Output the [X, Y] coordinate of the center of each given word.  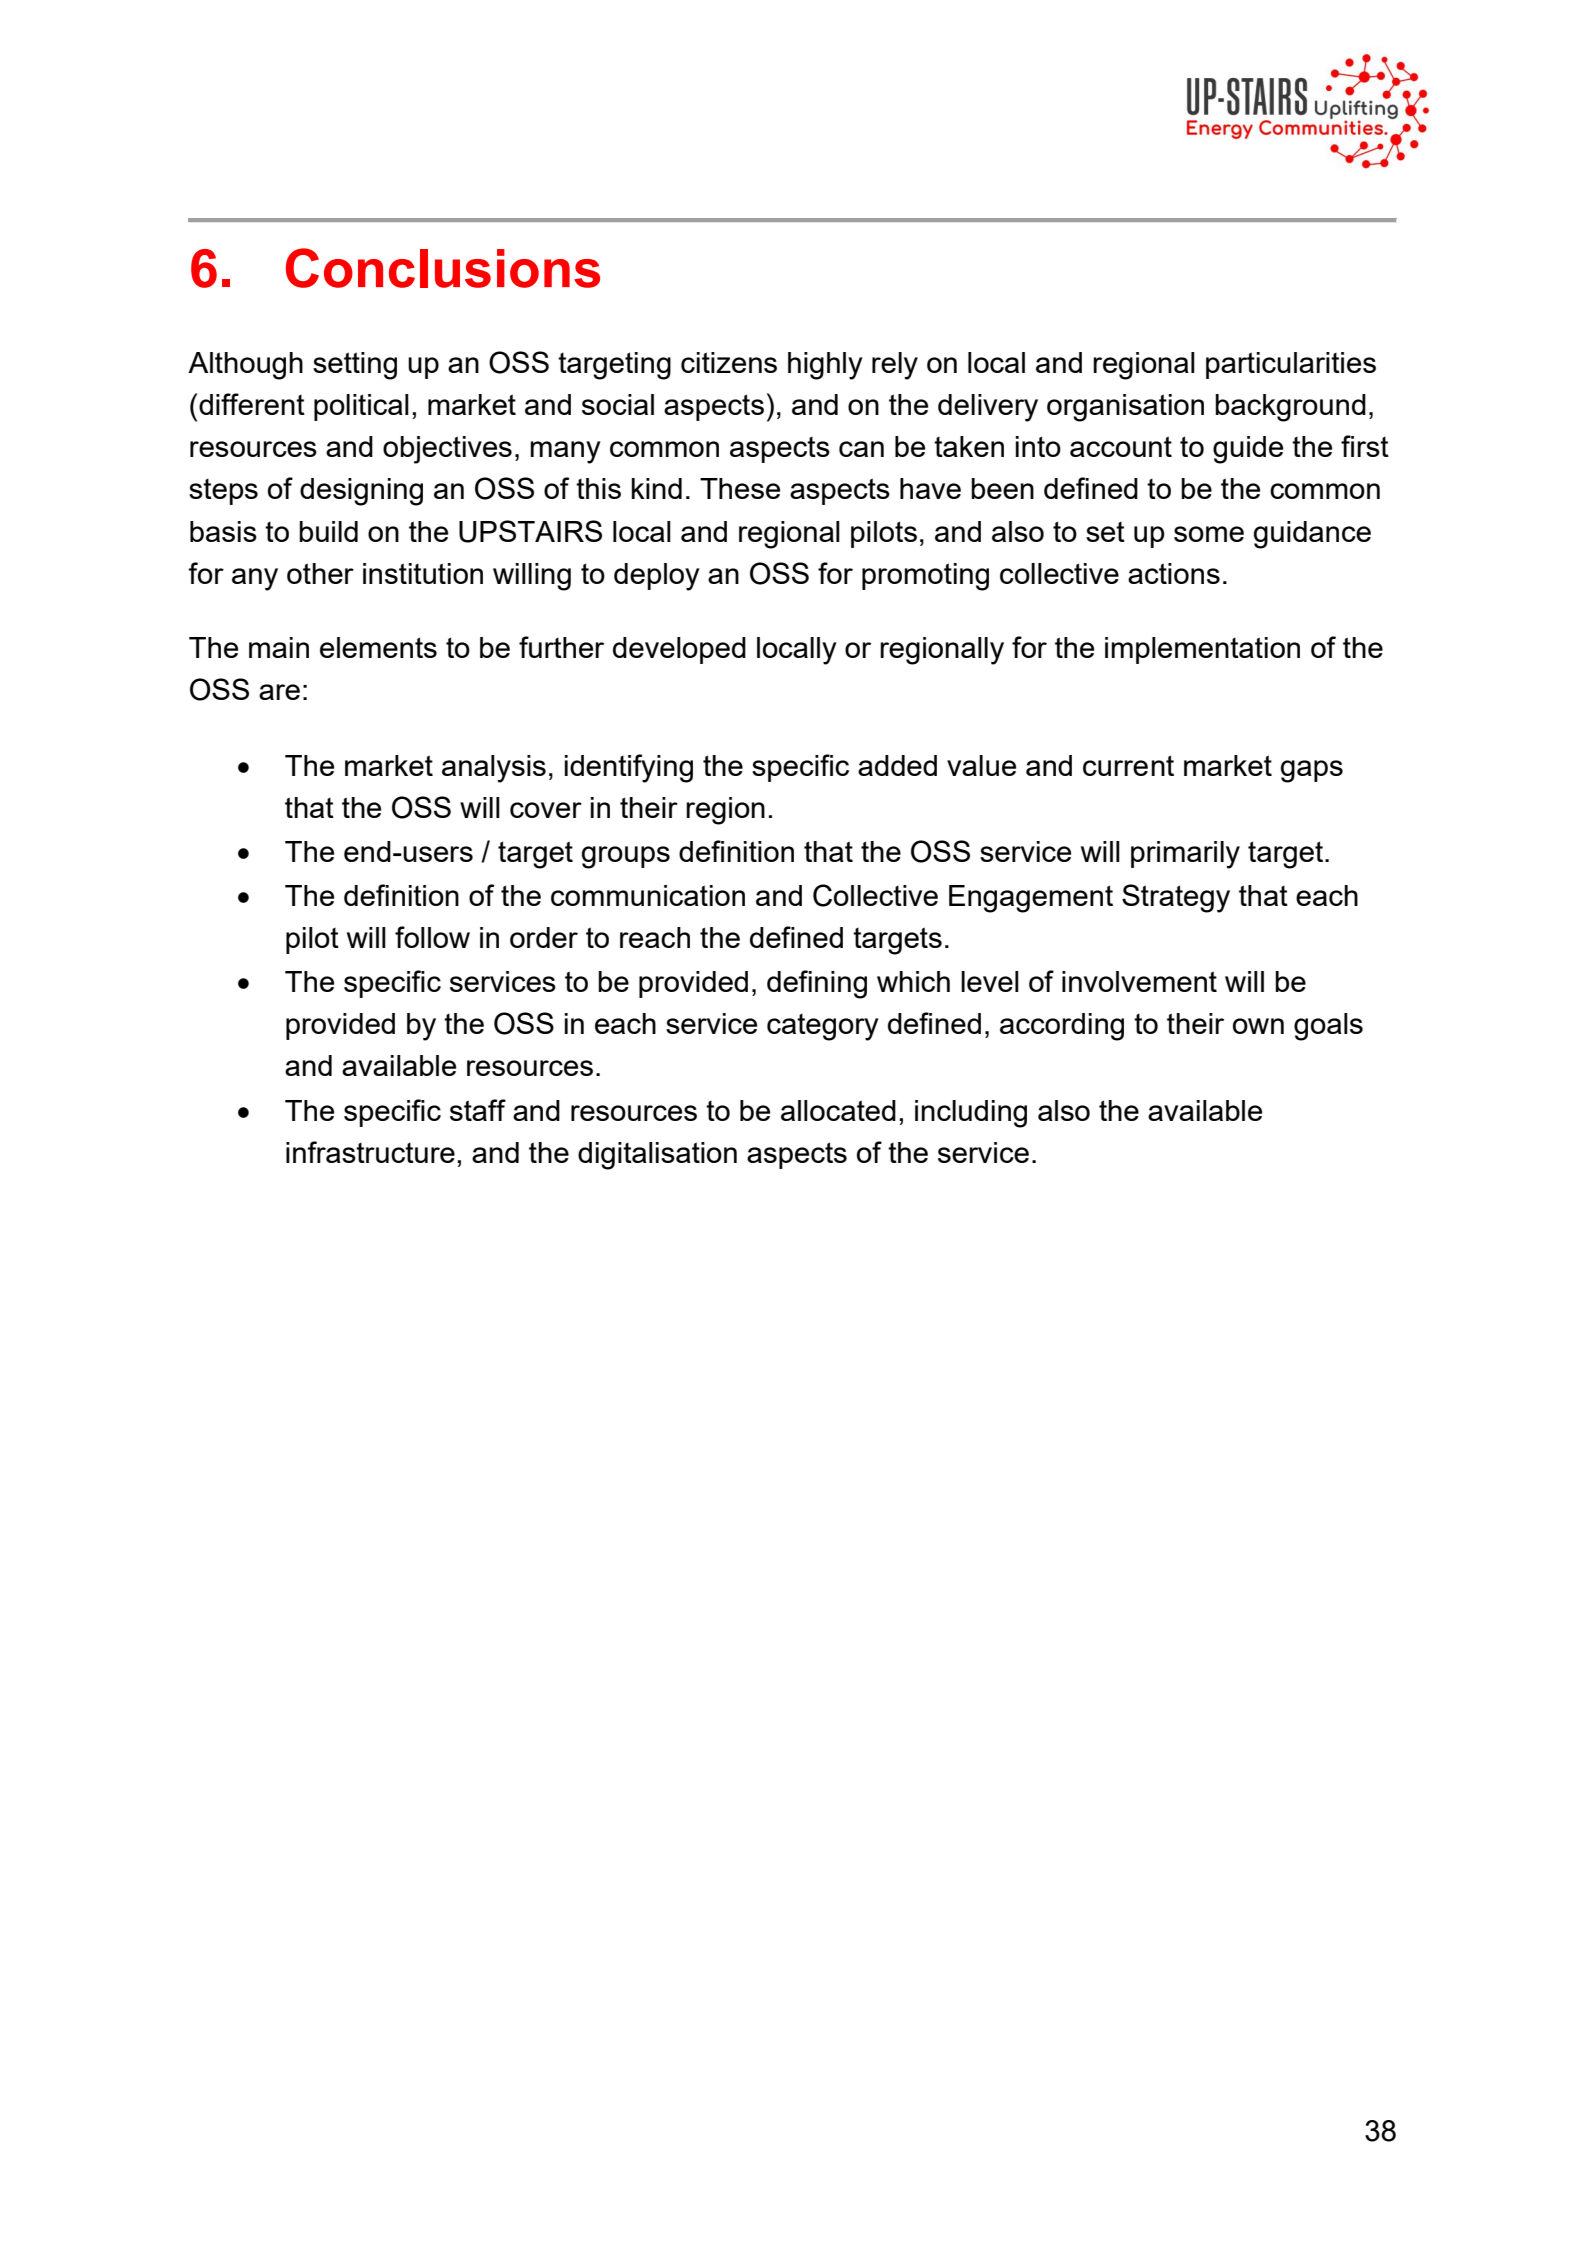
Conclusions [443, 268]
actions [1174, 573]
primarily [1185, 855]
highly [825, 366]
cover [546, 810]
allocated [838, 1110]
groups [626, 857]
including [971, 1114]
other [320, 573]
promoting [925, 577]
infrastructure [370, 1152]
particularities [1291, 365]
